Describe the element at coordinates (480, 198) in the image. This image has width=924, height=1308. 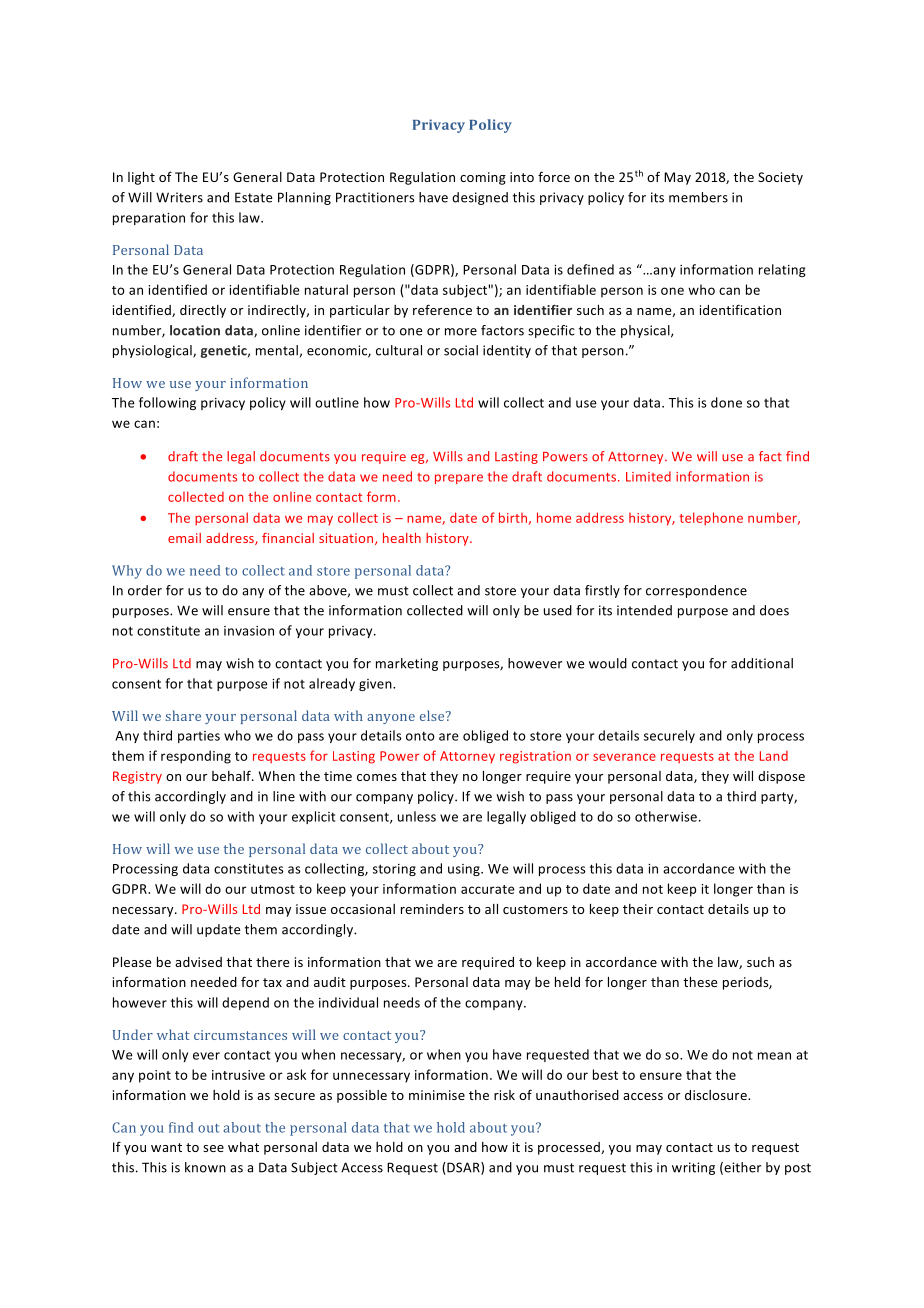
I see `designed` at that location.
